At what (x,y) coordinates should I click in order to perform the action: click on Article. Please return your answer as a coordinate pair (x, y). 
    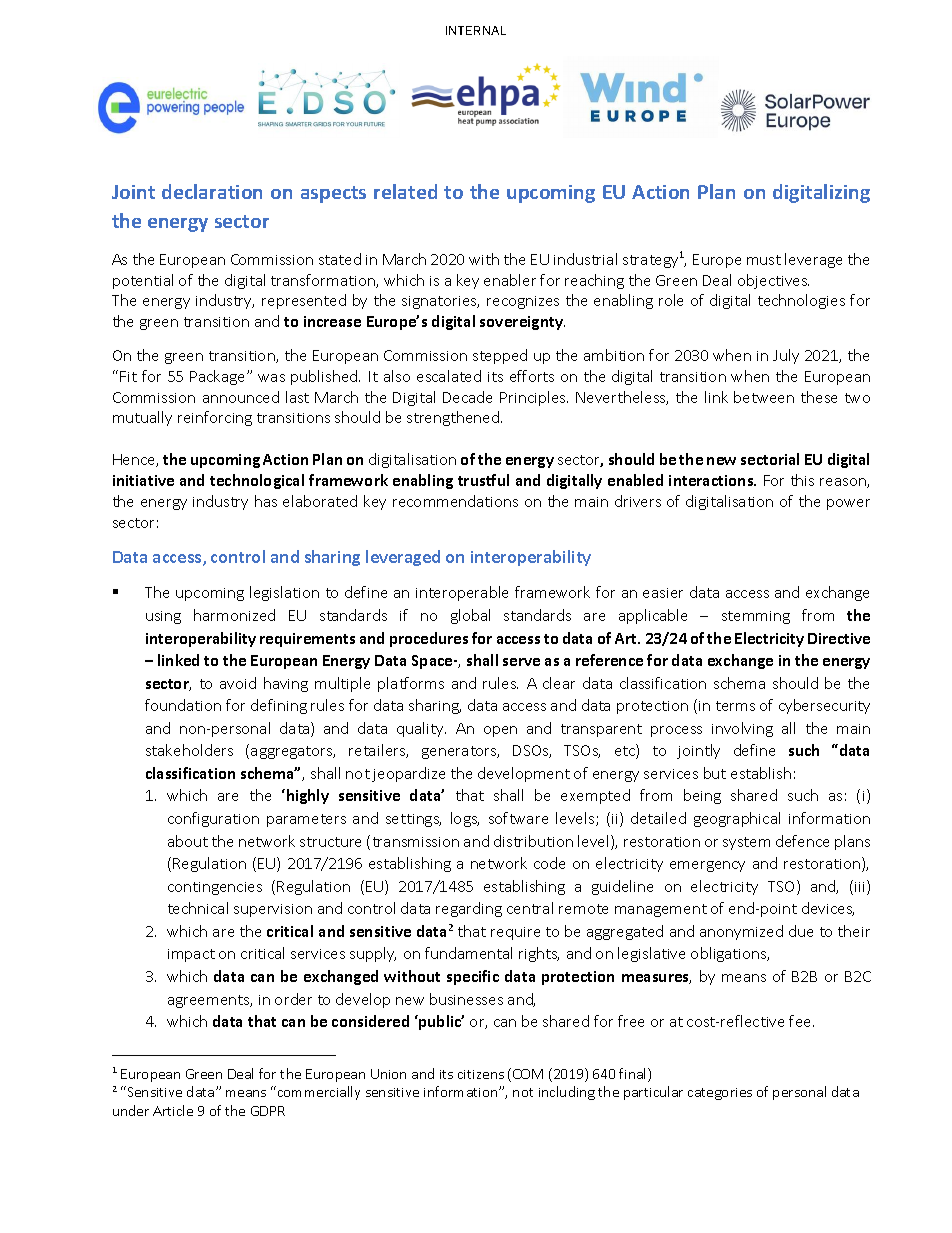
    Looking at the image, I should click on (173, 1110).
